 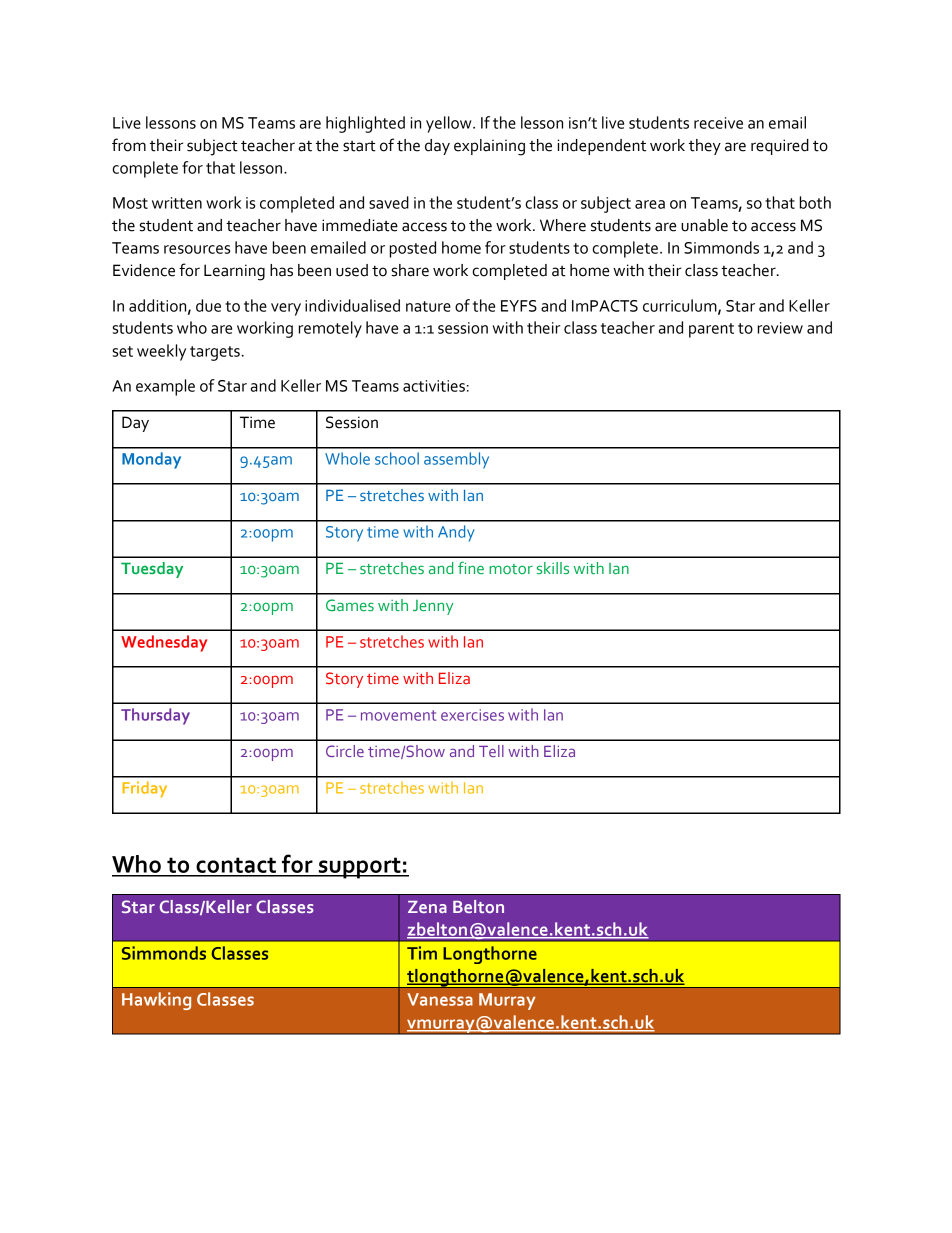 I want to click on from, so click(x=129, y=145).
